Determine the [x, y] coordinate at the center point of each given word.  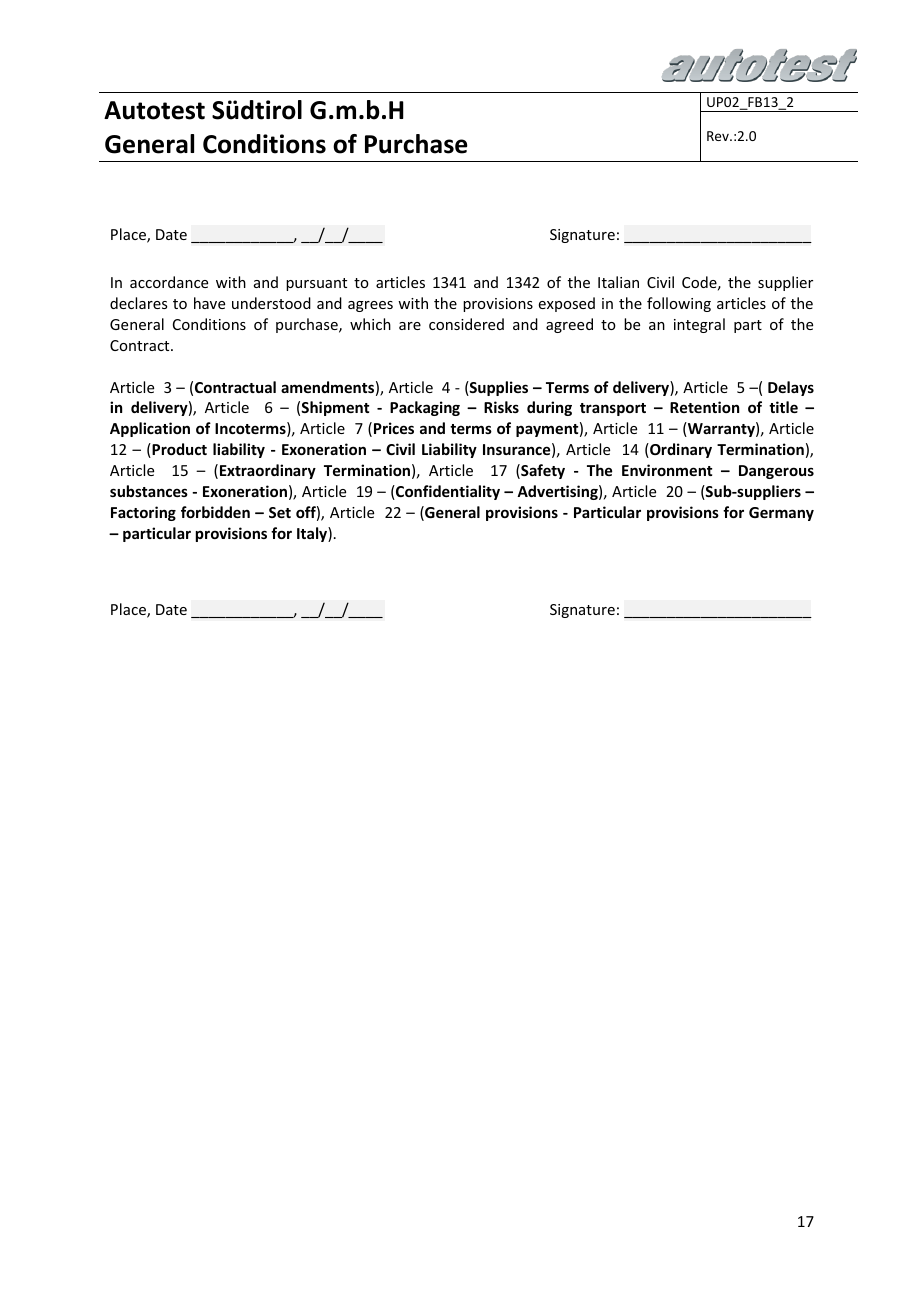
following [679, 304]
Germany [781, 514]
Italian [618, 282]
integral [699, 325]
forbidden [215, 512]
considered [466, 324]
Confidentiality [447, 492]
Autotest [154, 110]
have [209, 303]
